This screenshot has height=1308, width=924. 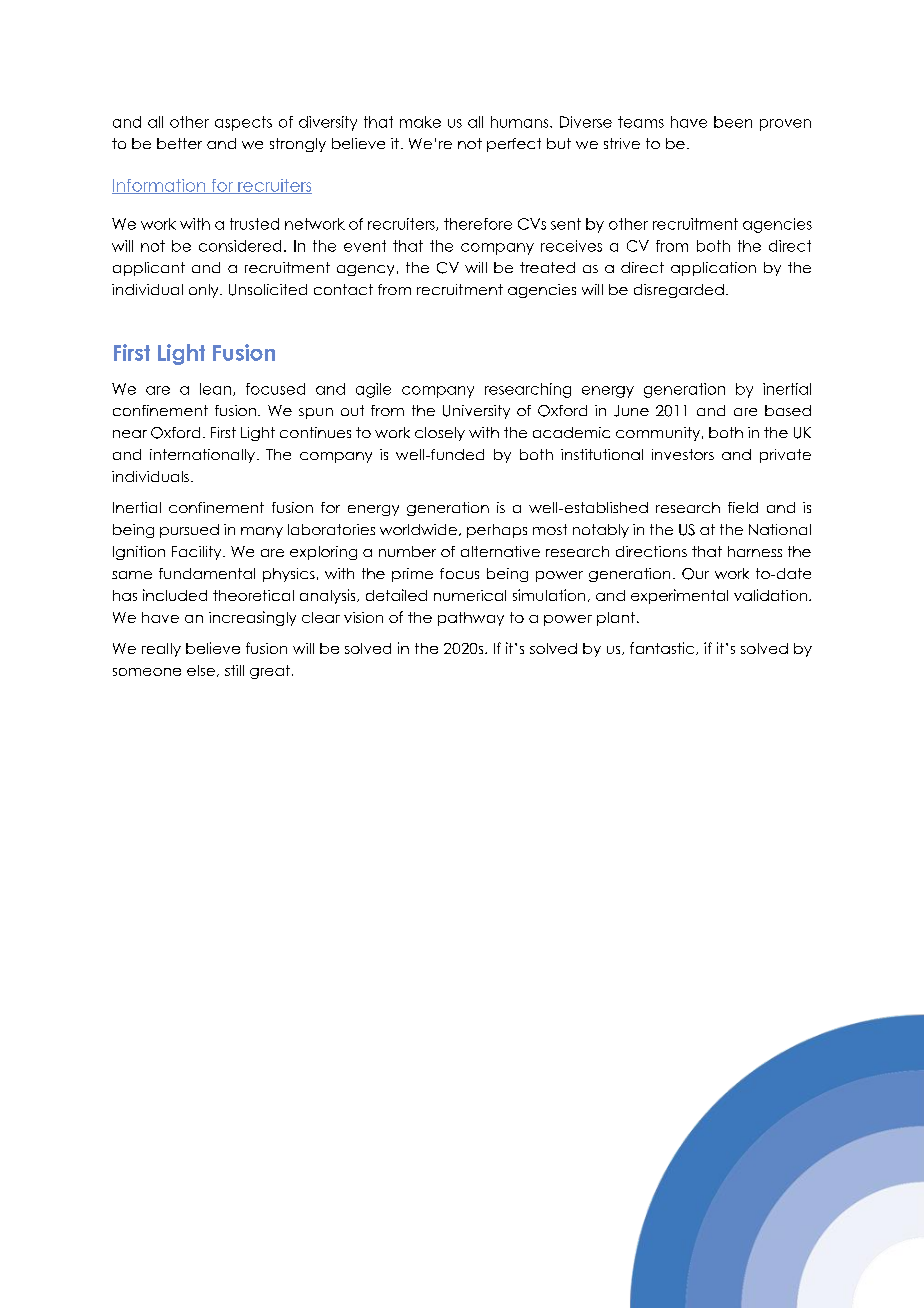 I want to click on else, so click(x=201, y=670).
